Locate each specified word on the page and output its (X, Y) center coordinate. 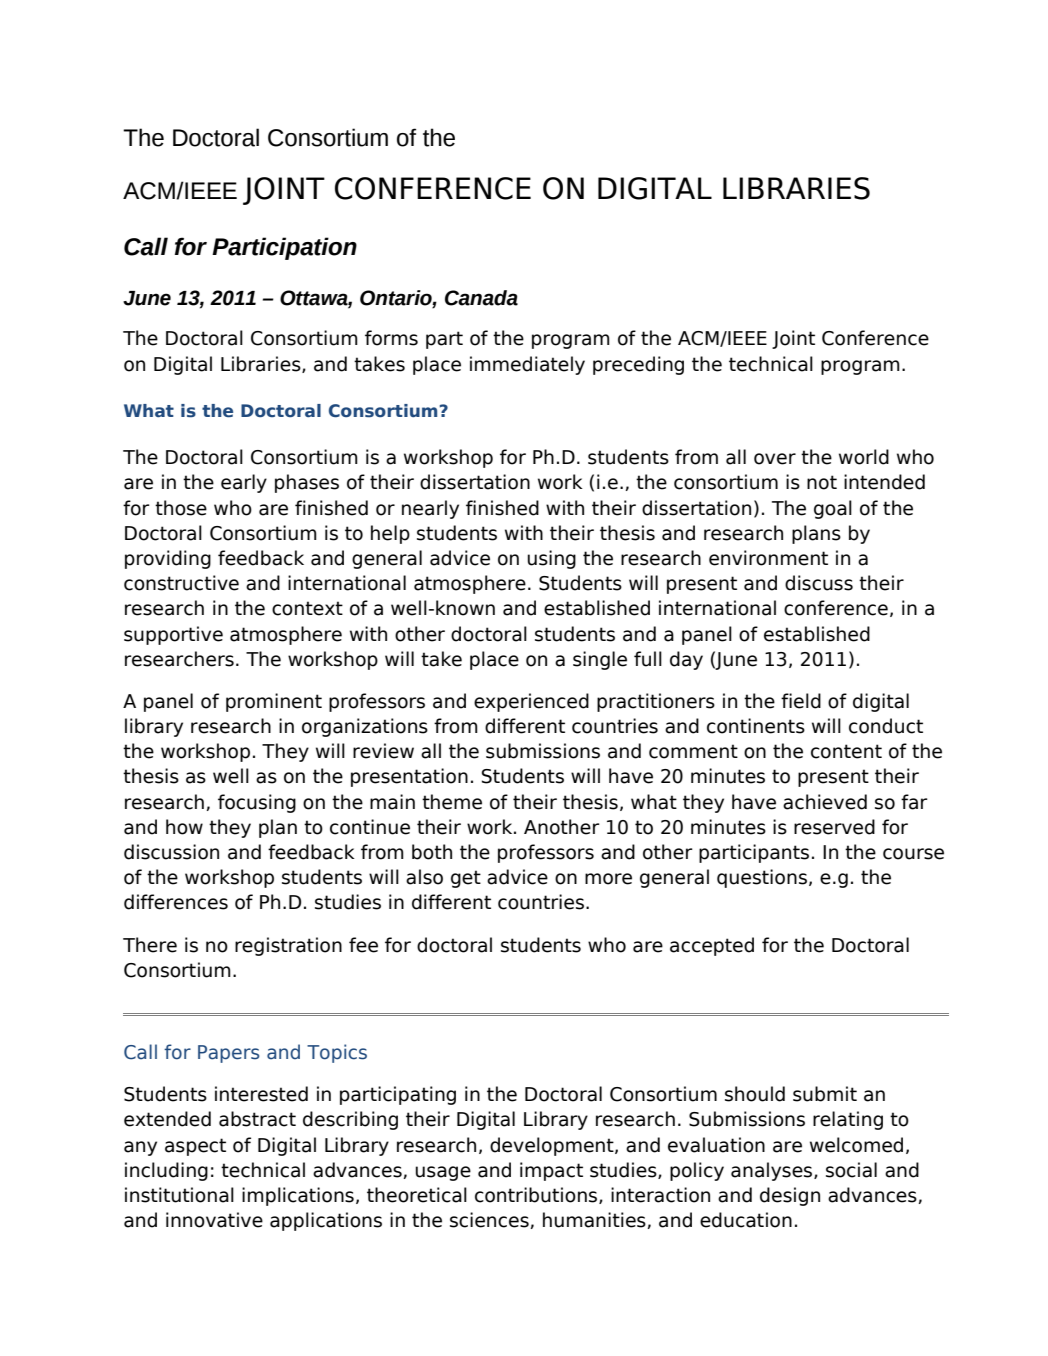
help (390, 534)
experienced (531, 702)
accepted (712, 946)
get (466, 879)
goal (833, 509)
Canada (481, 298)
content (846, 751)
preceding (638, 365)
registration (288, 946)
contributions (537, 1195)
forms (391, 338)
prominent (274, 702)
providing (168, 559)
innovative (214, 1220)
